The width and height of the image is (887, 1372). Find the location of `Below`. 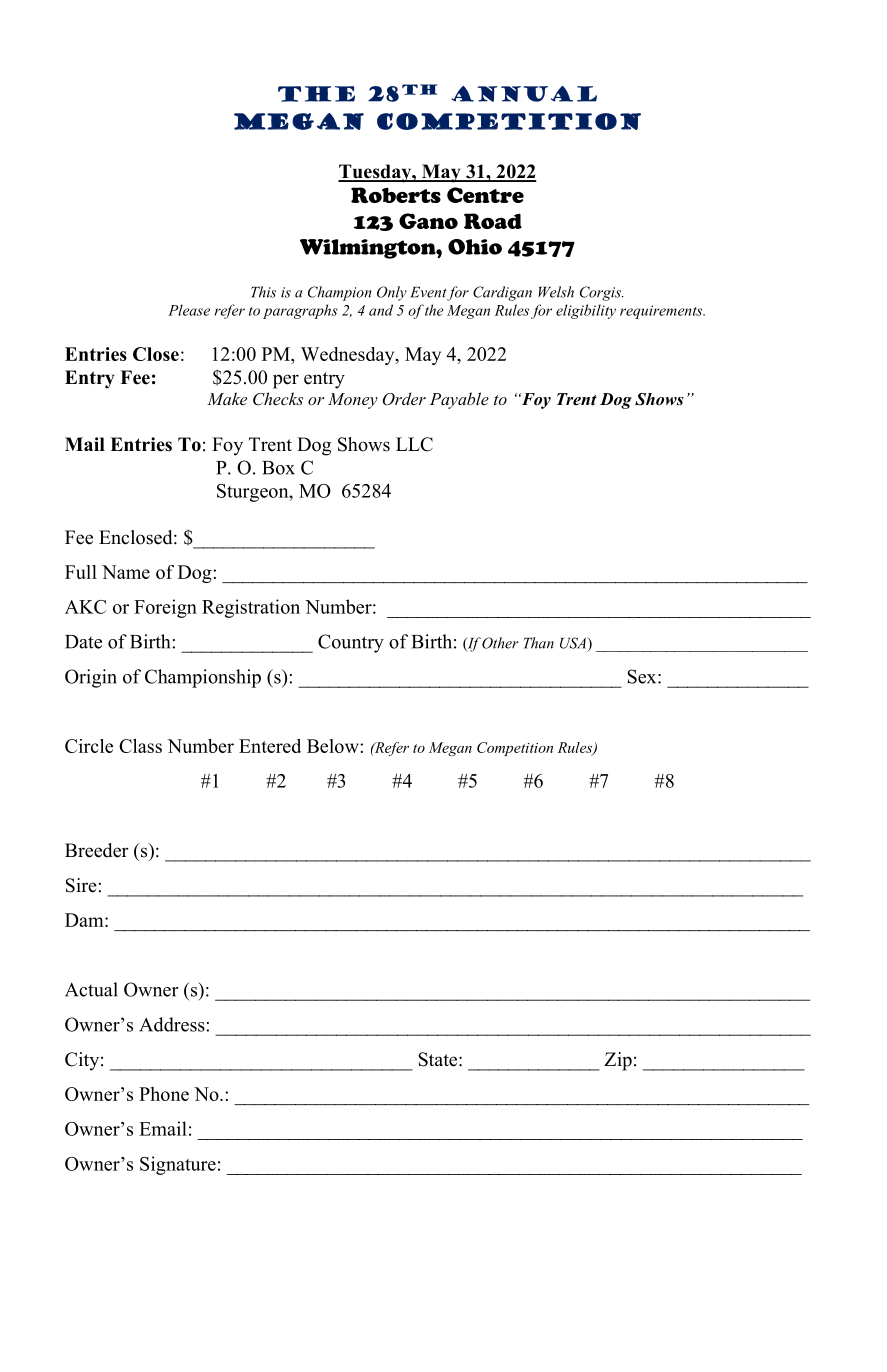

Below is located at coordinates (334, 746).
